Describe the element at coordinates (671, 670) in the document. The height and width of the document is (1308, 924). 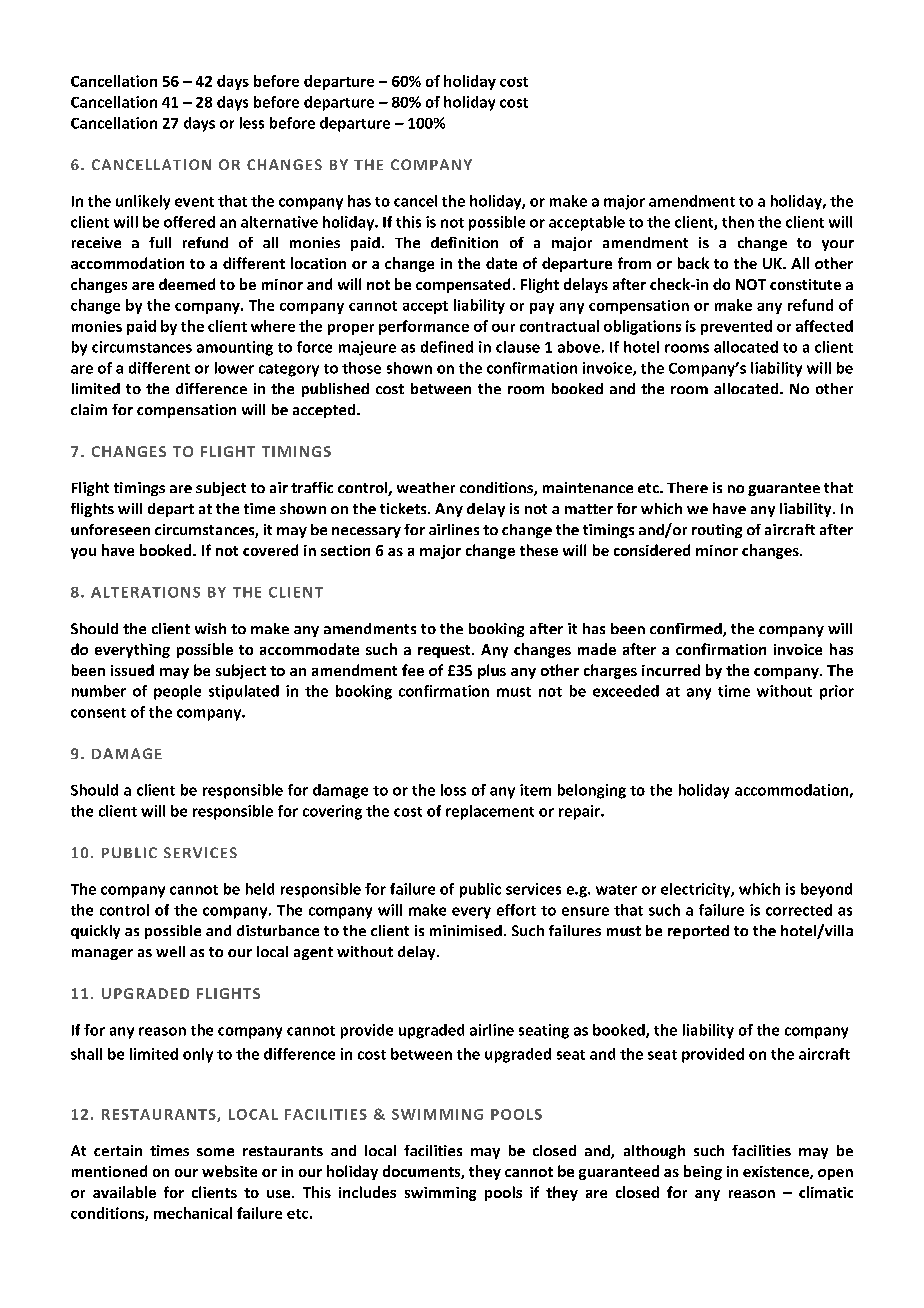
I see `incurred` at that location.
